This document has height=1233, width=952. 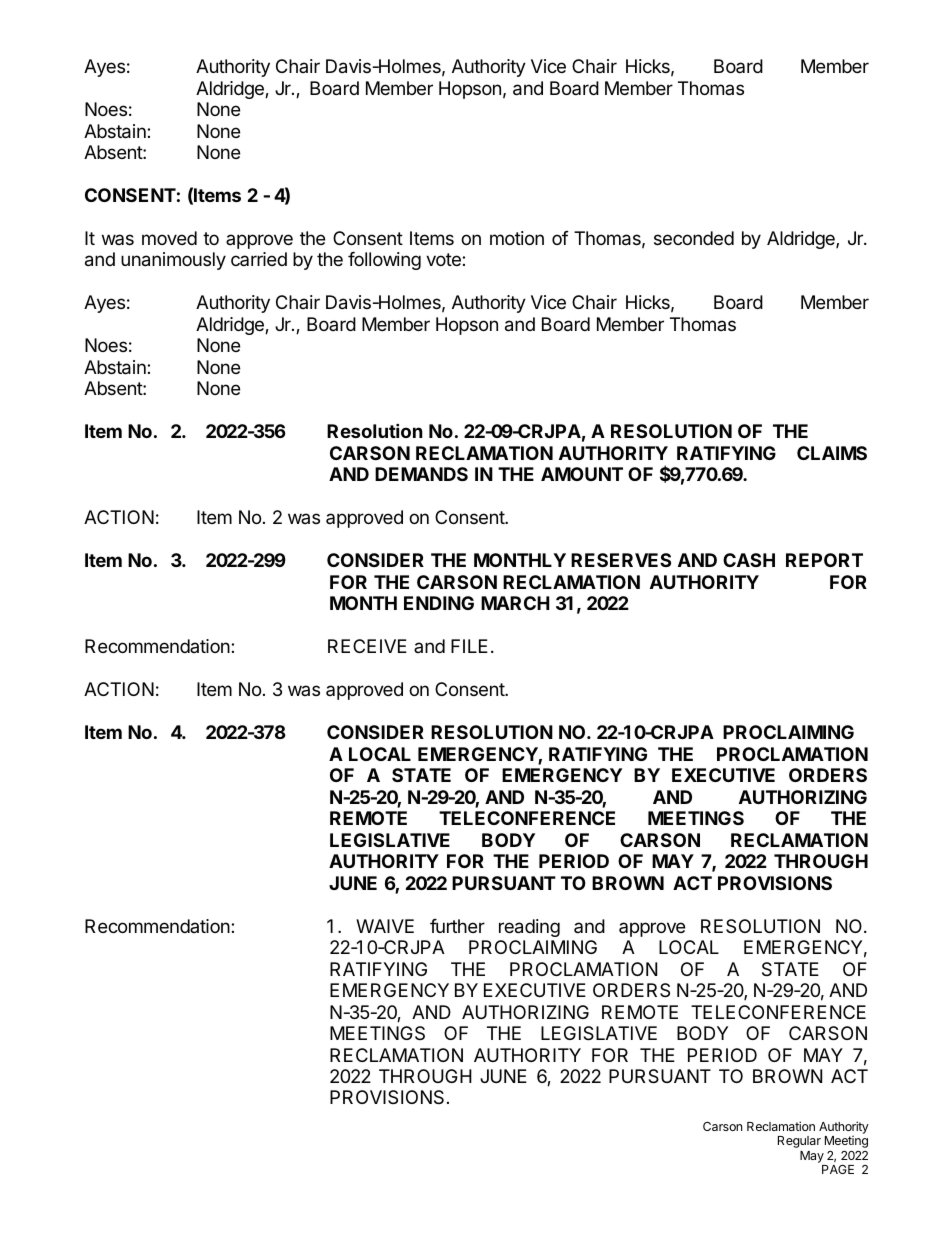 What do you see at coordinates (838, 1169) in the document?
I see `PAGE` at bounding box center [838, 1169].
